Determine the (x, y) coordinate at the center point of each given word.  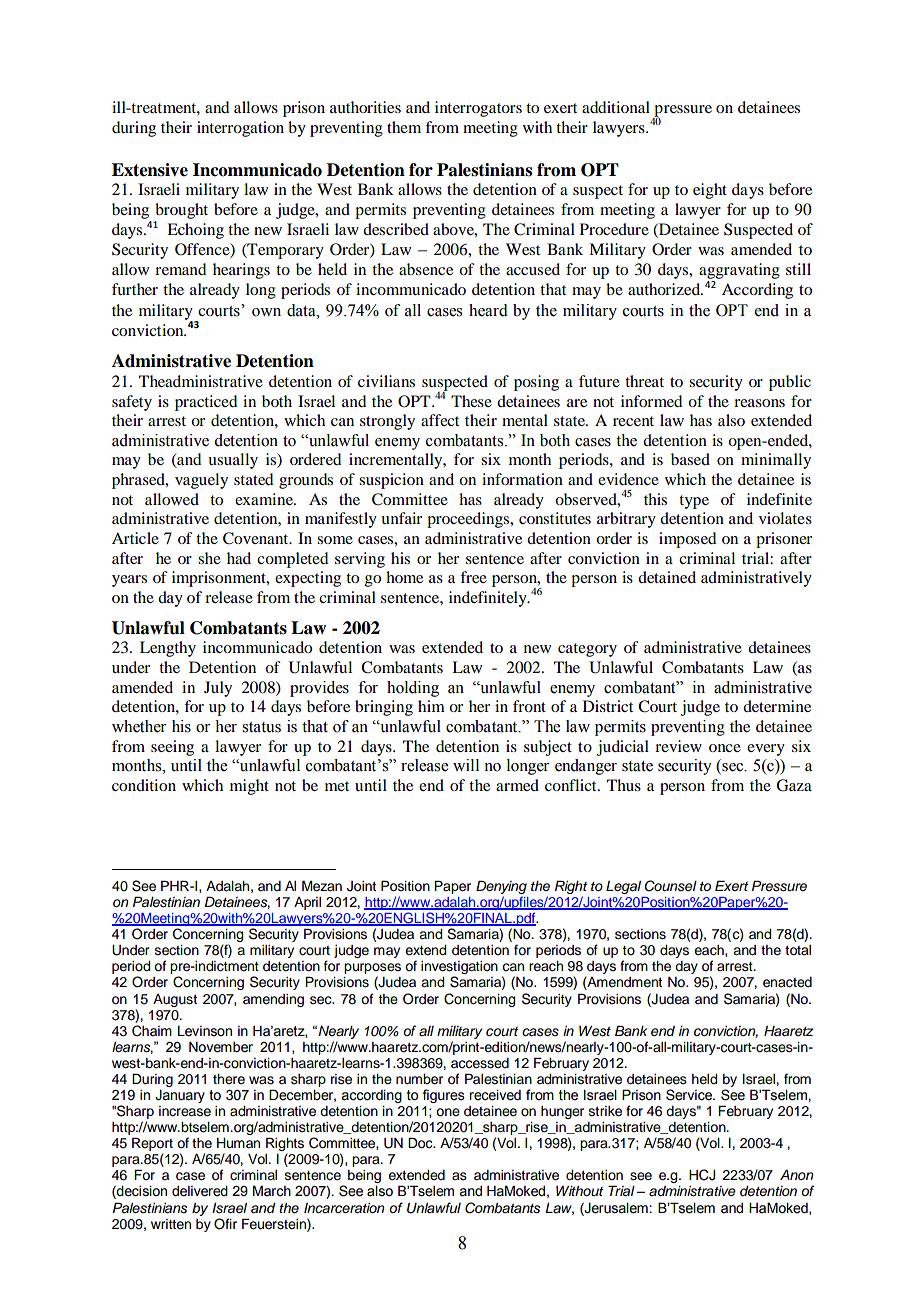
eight (710, 191)
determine (777, 706)
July (218, 689)
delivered (200, 1191)
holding (413, 689)
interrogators (478, 109)
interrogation (240, 129)
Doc (421, 1143)
